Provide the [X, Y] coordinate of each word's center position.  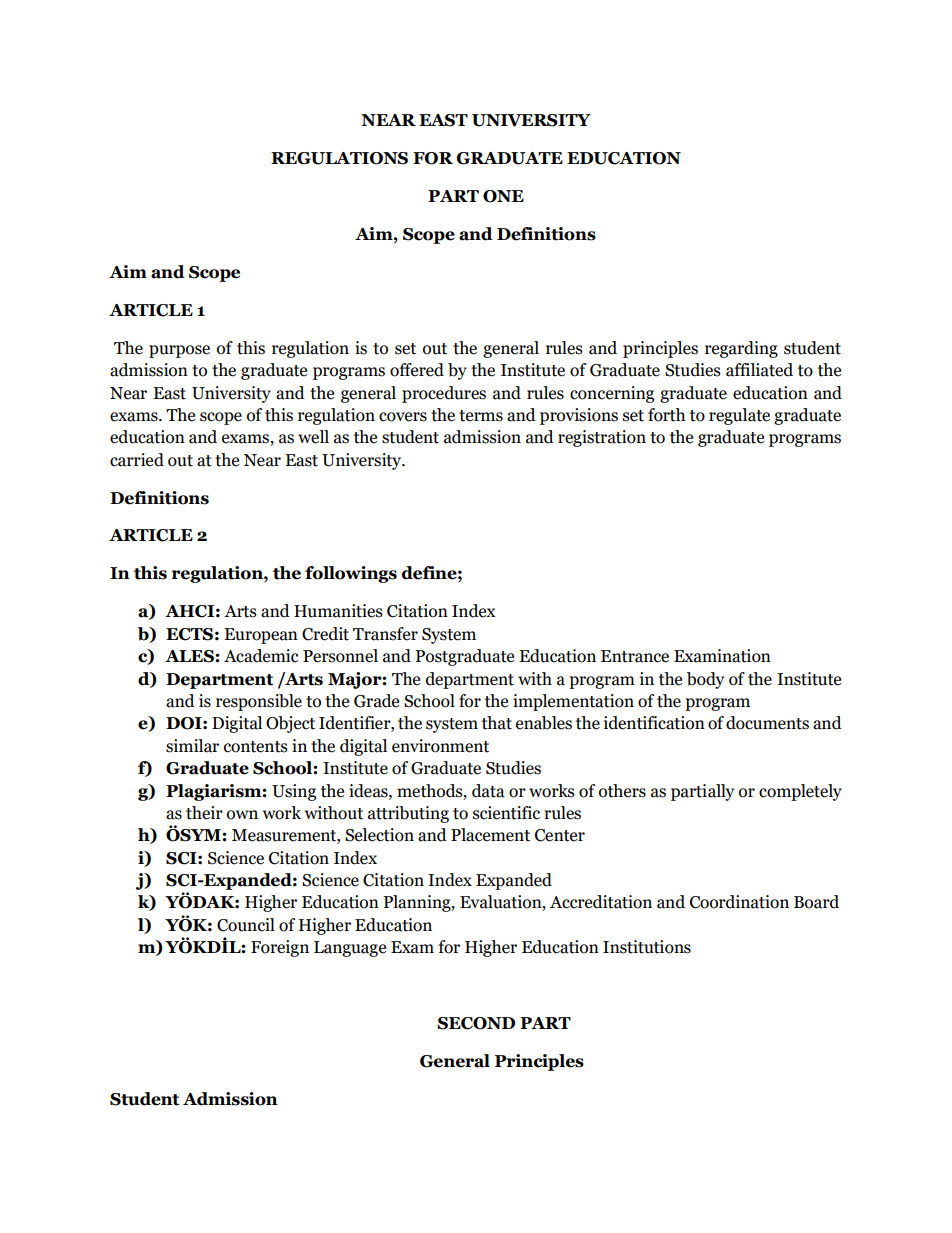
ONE [503, 196]
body [705, 680]
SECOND [476, 1023]
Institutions [647, 947]
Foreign [280, 948]
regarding [741, 349]
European [261, 636]
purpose [179, 351]
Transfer [385, 634]
